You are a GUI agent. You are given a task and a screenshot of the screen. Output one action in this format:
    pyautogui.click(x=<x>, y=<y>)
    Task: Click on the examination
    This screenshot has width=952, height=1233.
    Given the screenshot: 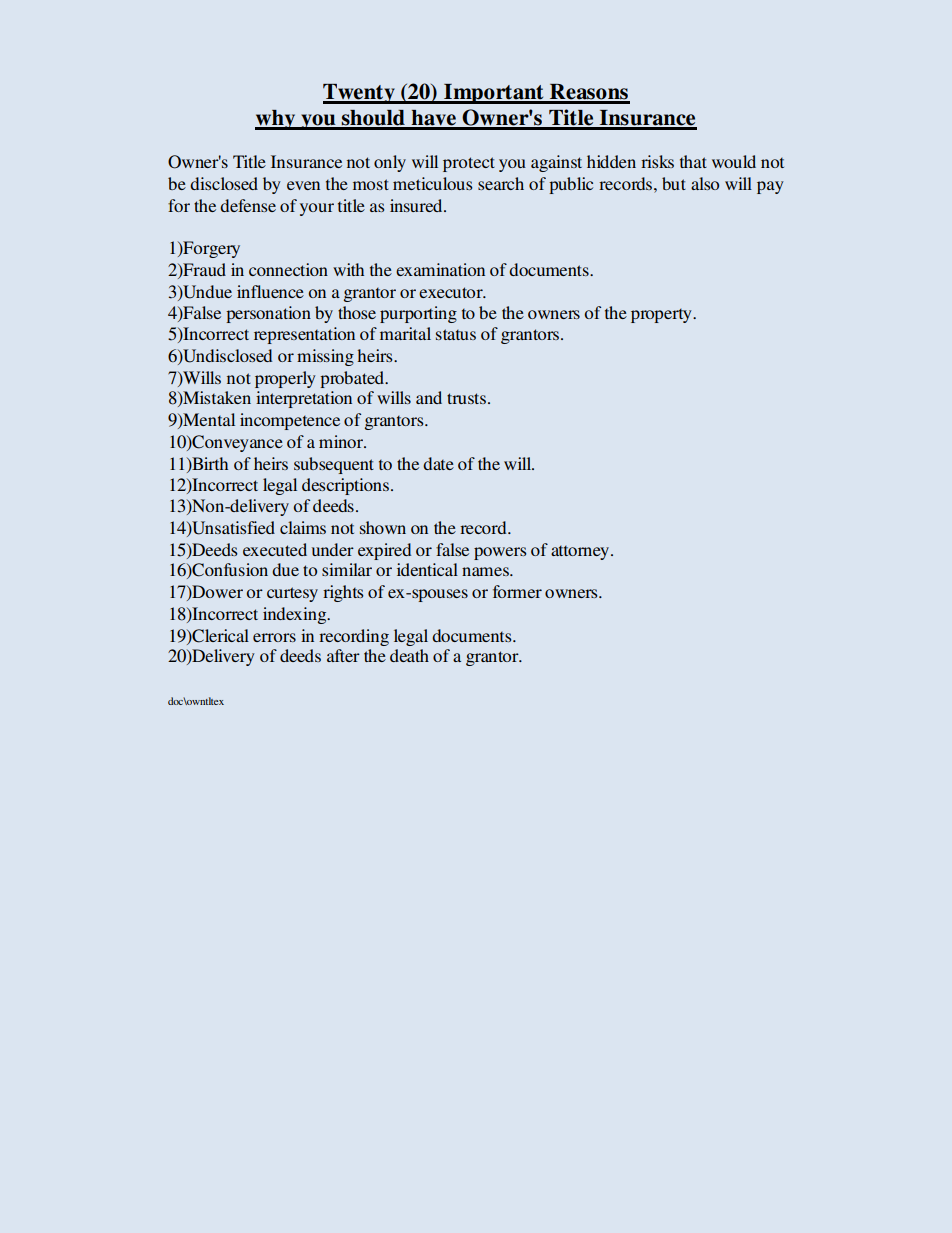 What is the action you would take?
    pyautogui.click(x=440, y=269)
